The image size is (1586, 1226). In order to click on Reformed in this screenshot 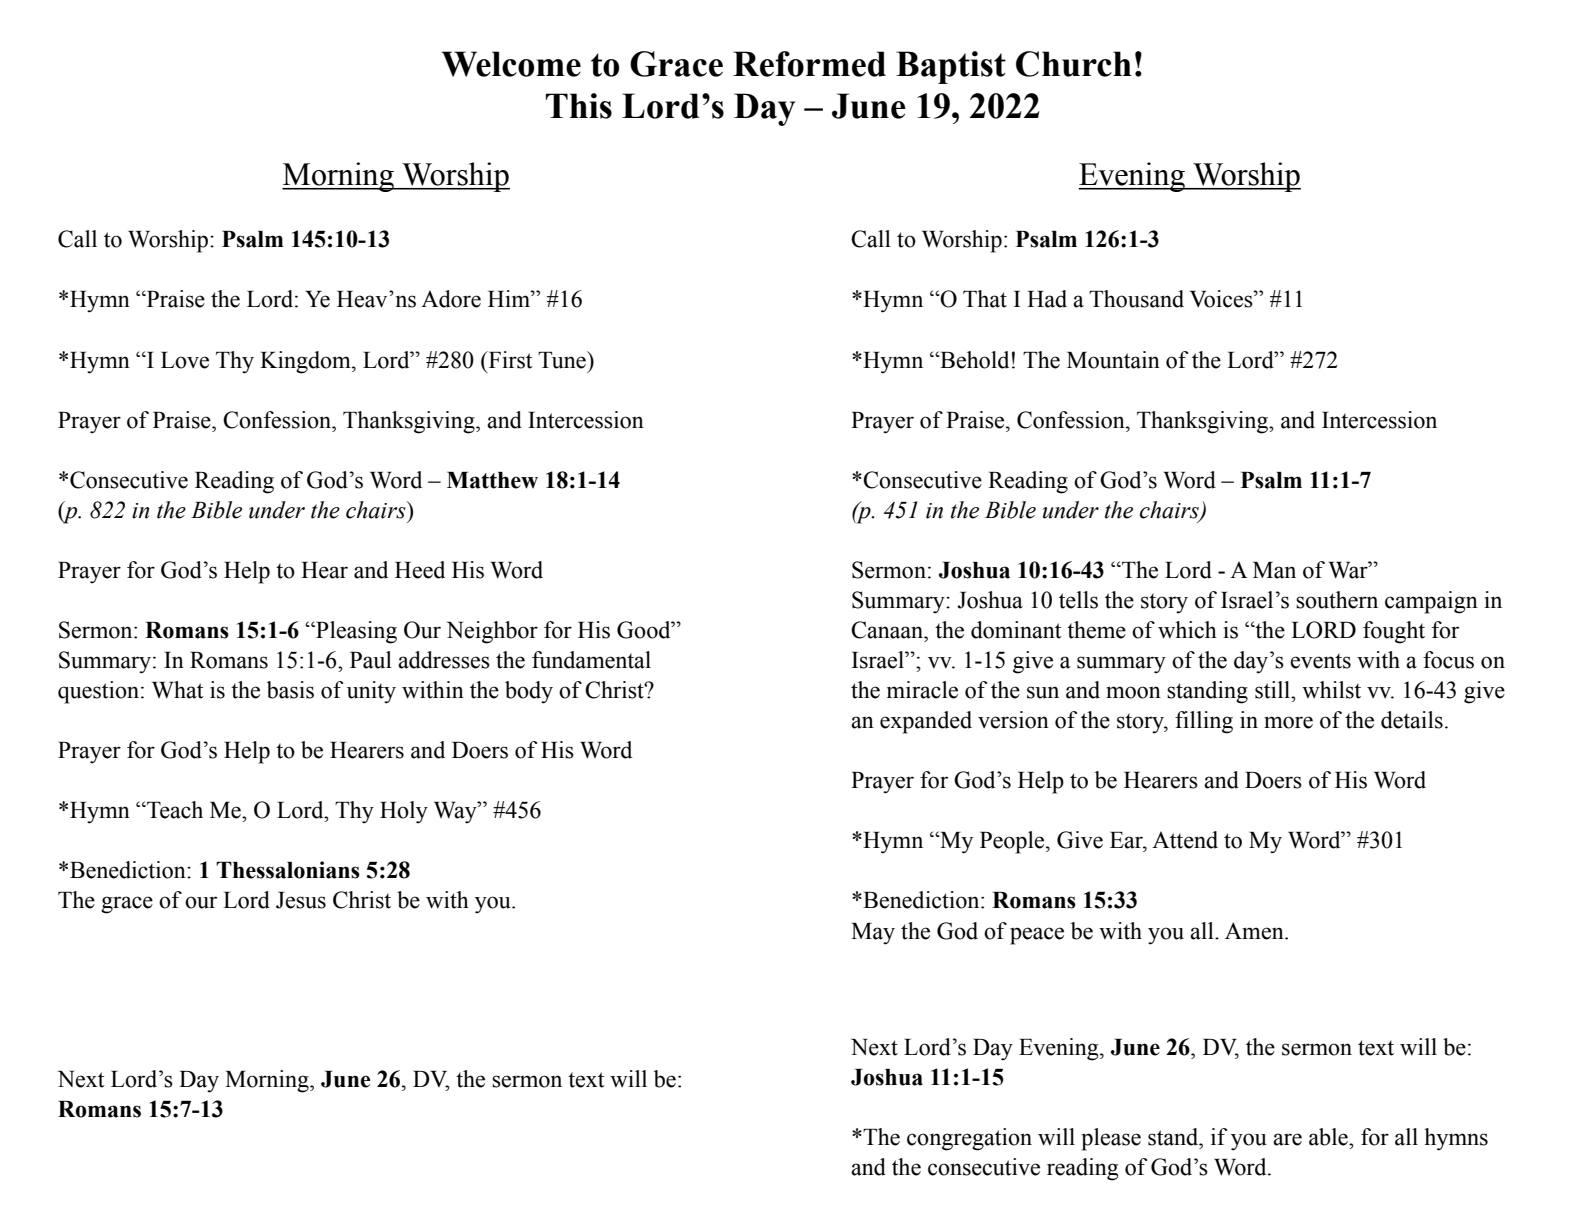, I will do `click(809, 64)`.
